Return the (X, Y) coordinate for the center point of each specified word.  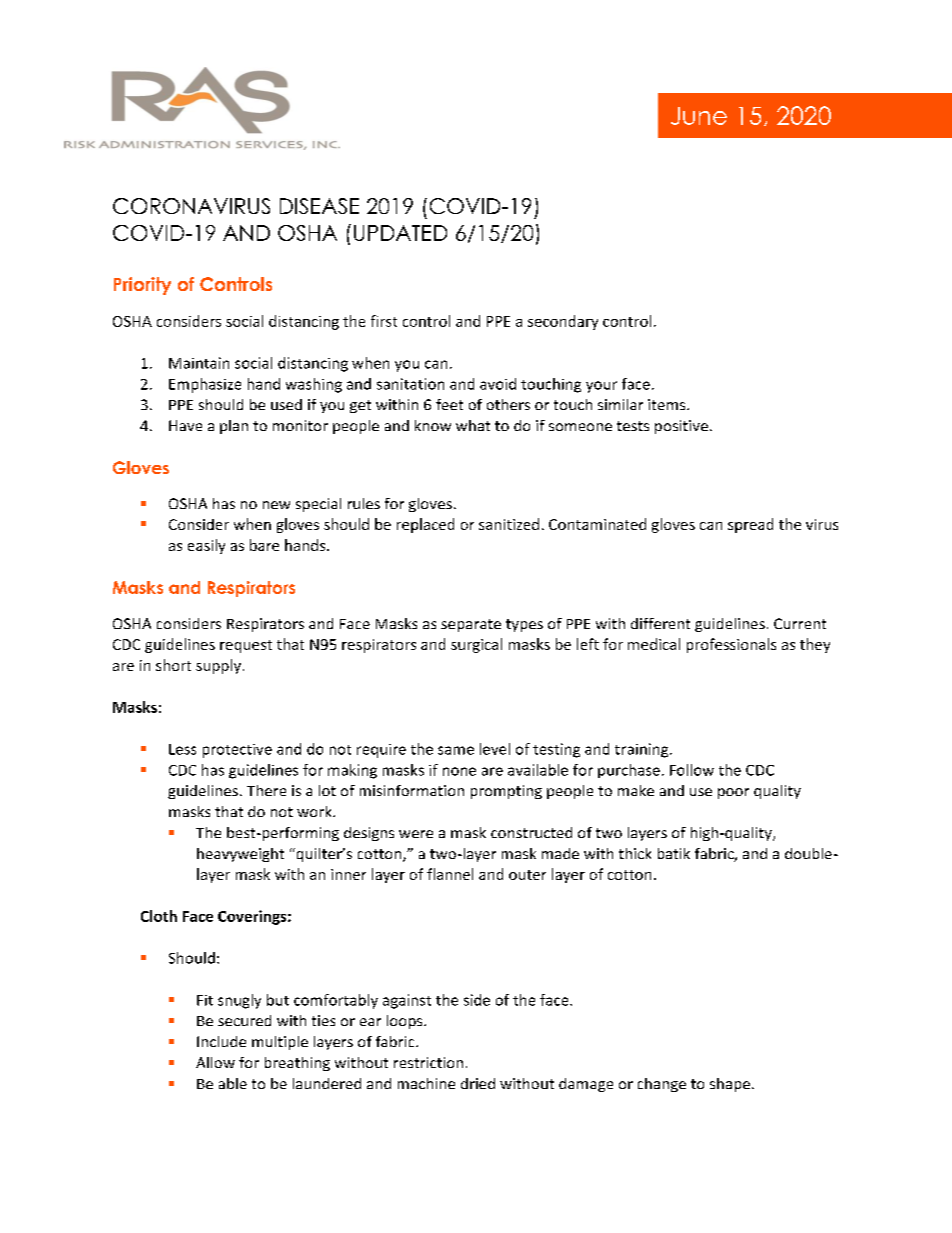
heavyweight (240, 855)
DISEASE (319, 206)
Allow (215, 1062)
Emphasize (205, 385)
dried (478, 1083)
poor (733, 793)
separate (471, 625)
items (668, 404)
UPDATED (400, 233)
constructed (531, 832)
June (699, 116)
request (246, 646)
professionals (731, 645)
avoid (498, 384)
